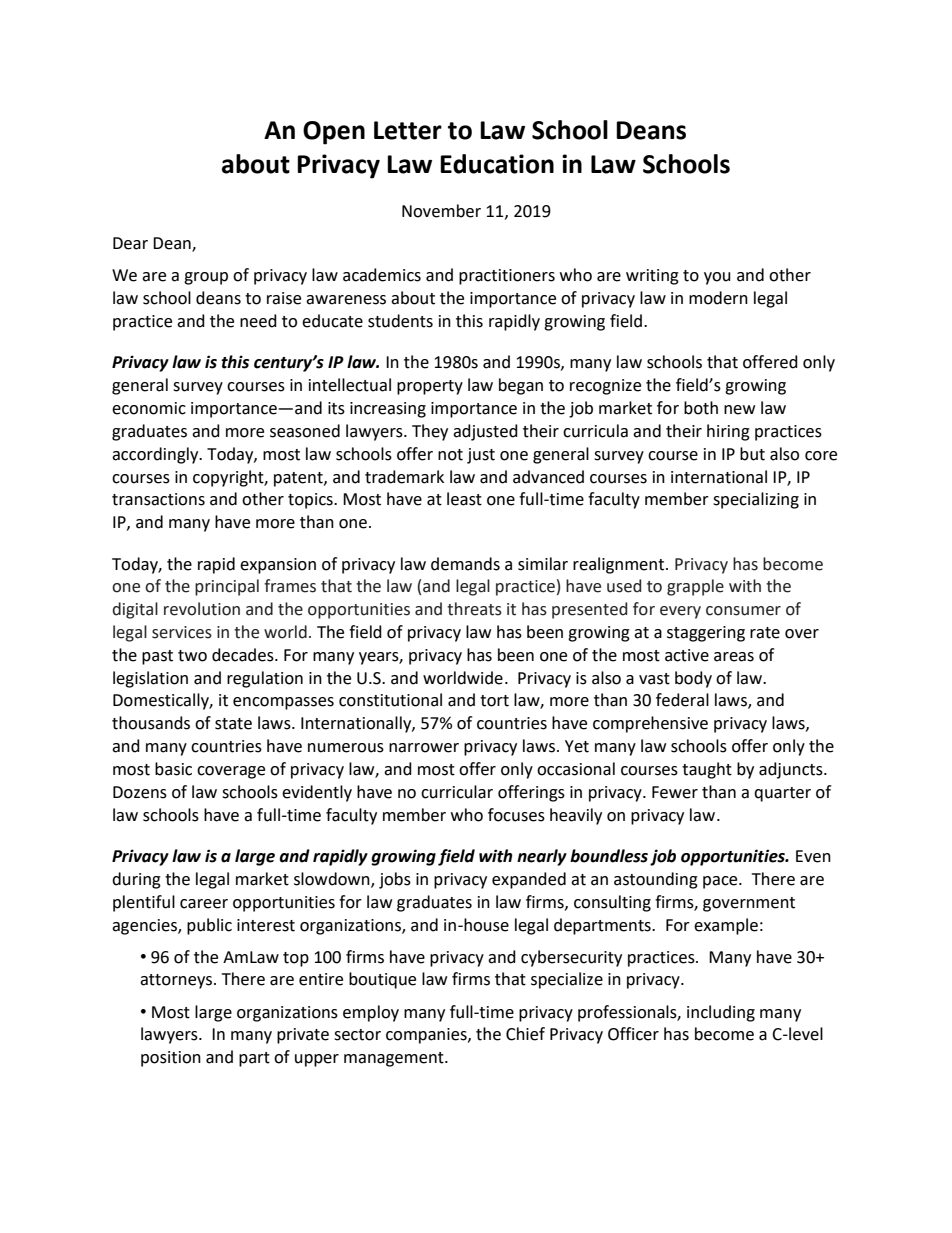  What do you see at coordinates (721, 1013) in the screenshot?
I see `including` at bounding box center [721, 1013].
